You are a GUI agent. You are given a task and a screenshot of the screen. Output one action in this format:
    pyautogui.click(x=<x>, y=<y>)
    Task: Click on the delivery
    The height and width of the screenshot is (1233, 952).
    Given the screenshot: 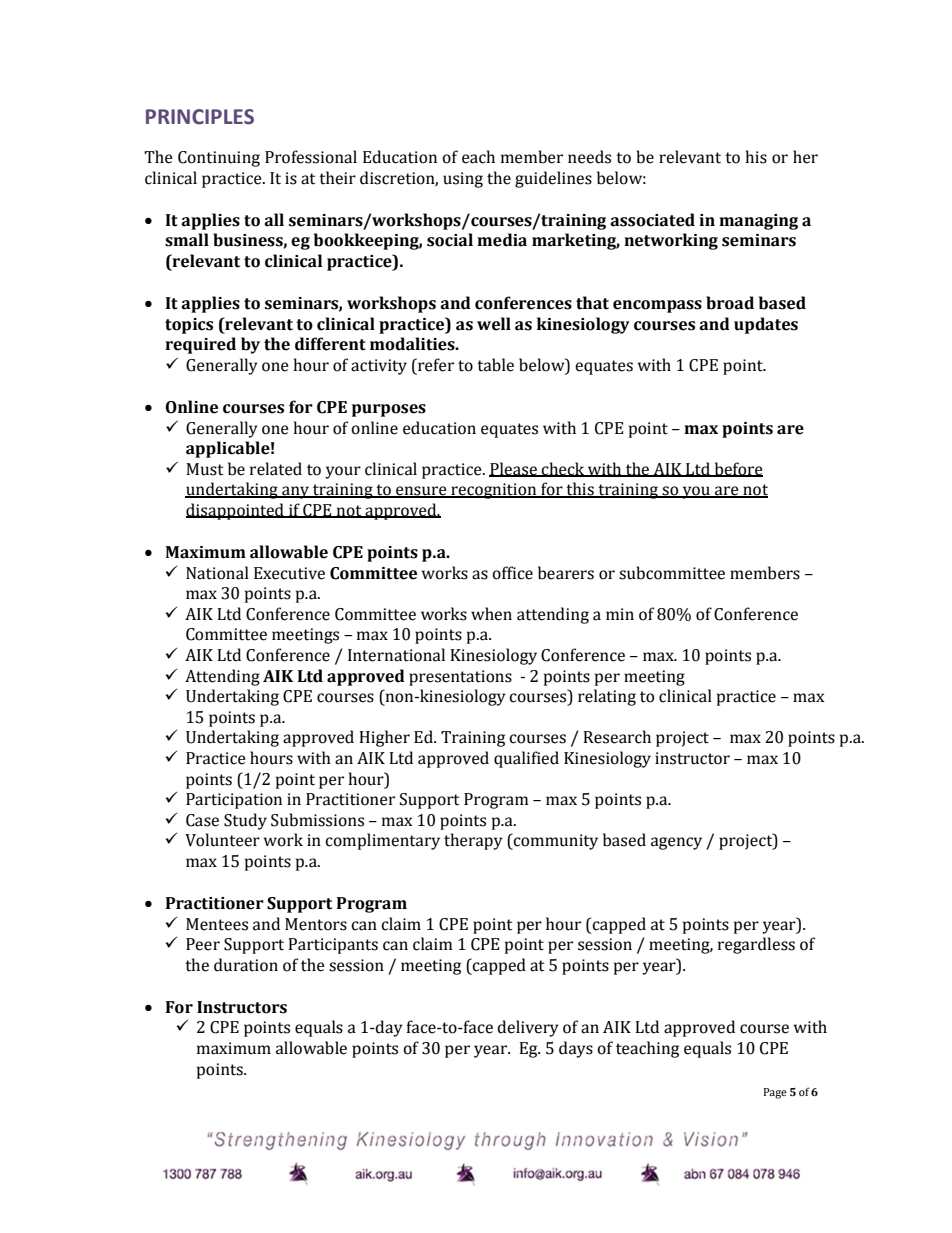 What is the action you would take?
    pyautogui.click(x=528, y=1028)
